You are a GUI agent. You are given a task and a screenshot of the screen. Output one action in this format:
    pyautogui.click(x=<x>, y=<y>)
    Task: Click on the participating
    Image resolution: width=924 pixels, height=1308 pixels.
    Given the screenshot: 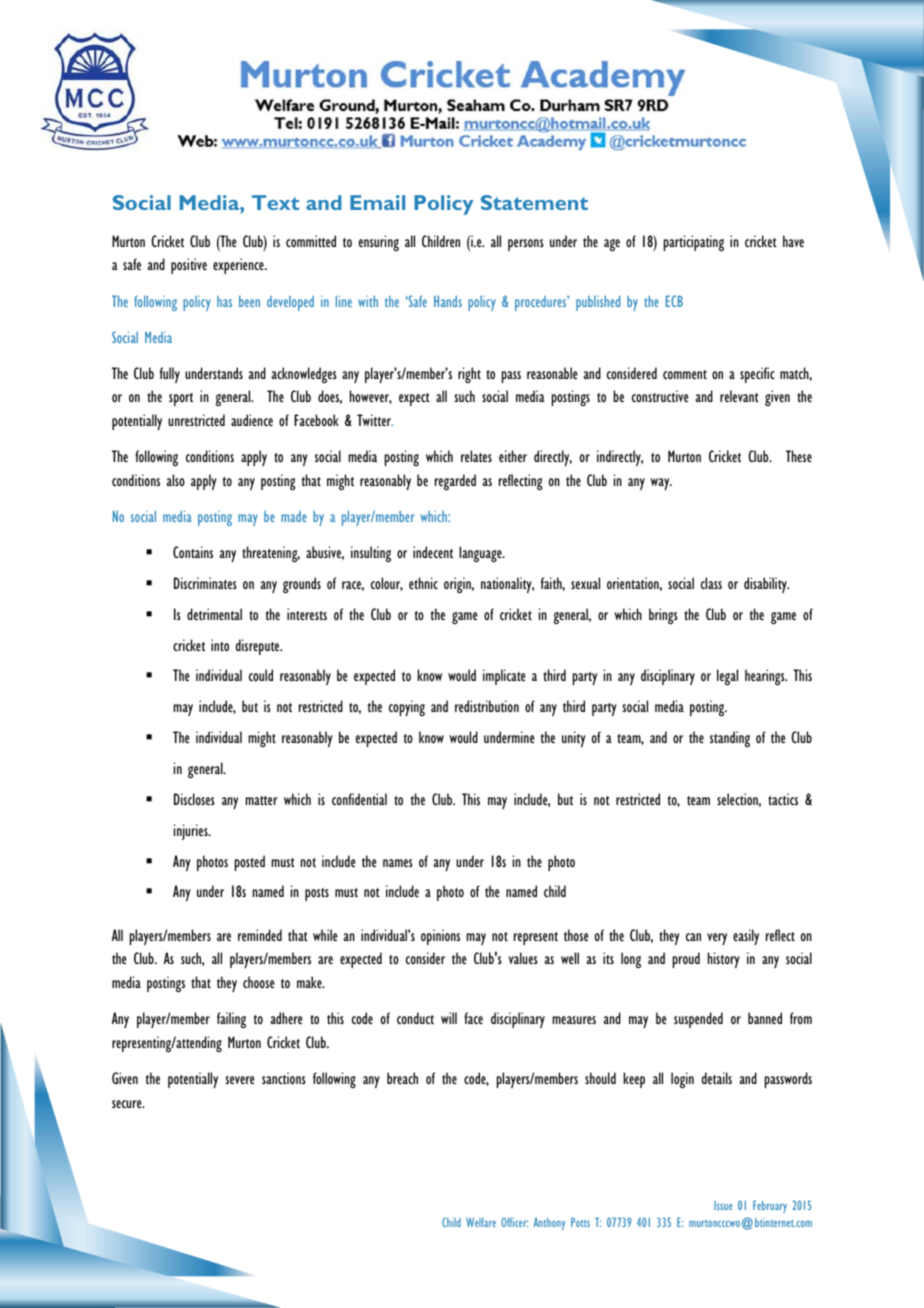 What is the action you would take?
    pyautogui.click(x=694, y=243)
